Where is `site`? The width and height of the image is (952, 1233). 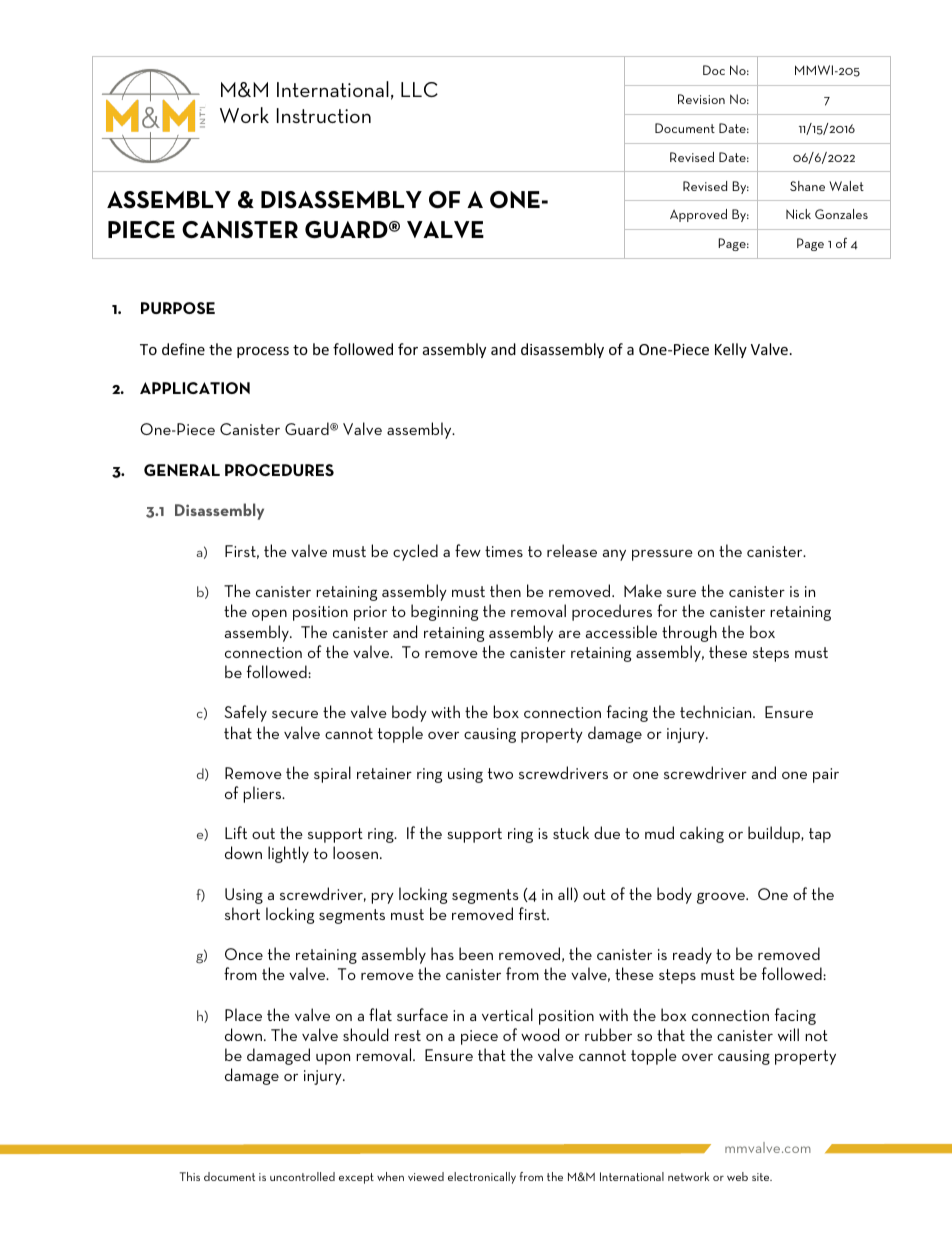
site is located at coordinates (762, 1177).
